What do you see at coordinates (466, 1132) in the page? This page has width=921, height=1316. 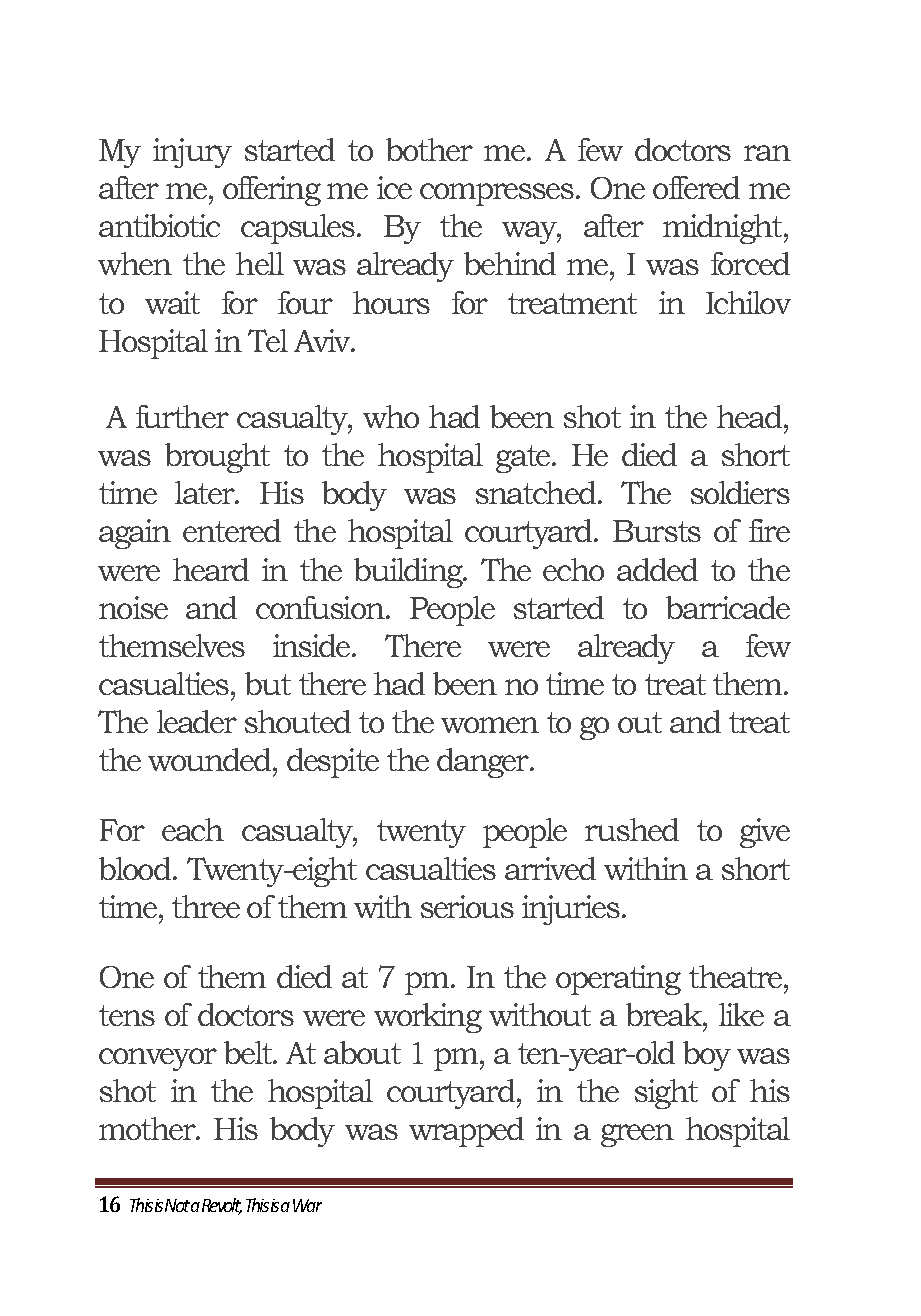 I see `wrapped` at bounding box center [466, 1132].
